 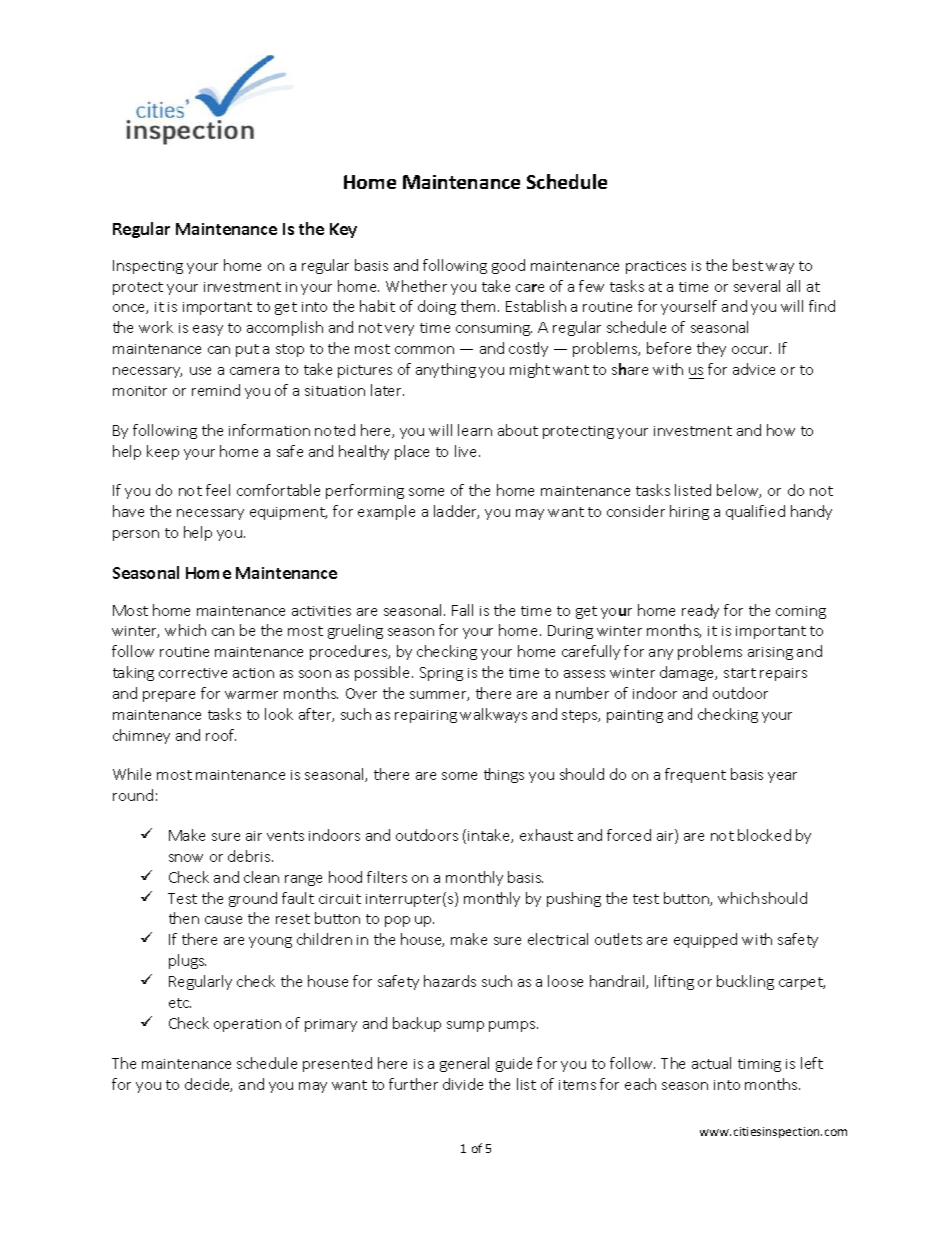 I want to click on timing, so click(x=759, y=1065).
